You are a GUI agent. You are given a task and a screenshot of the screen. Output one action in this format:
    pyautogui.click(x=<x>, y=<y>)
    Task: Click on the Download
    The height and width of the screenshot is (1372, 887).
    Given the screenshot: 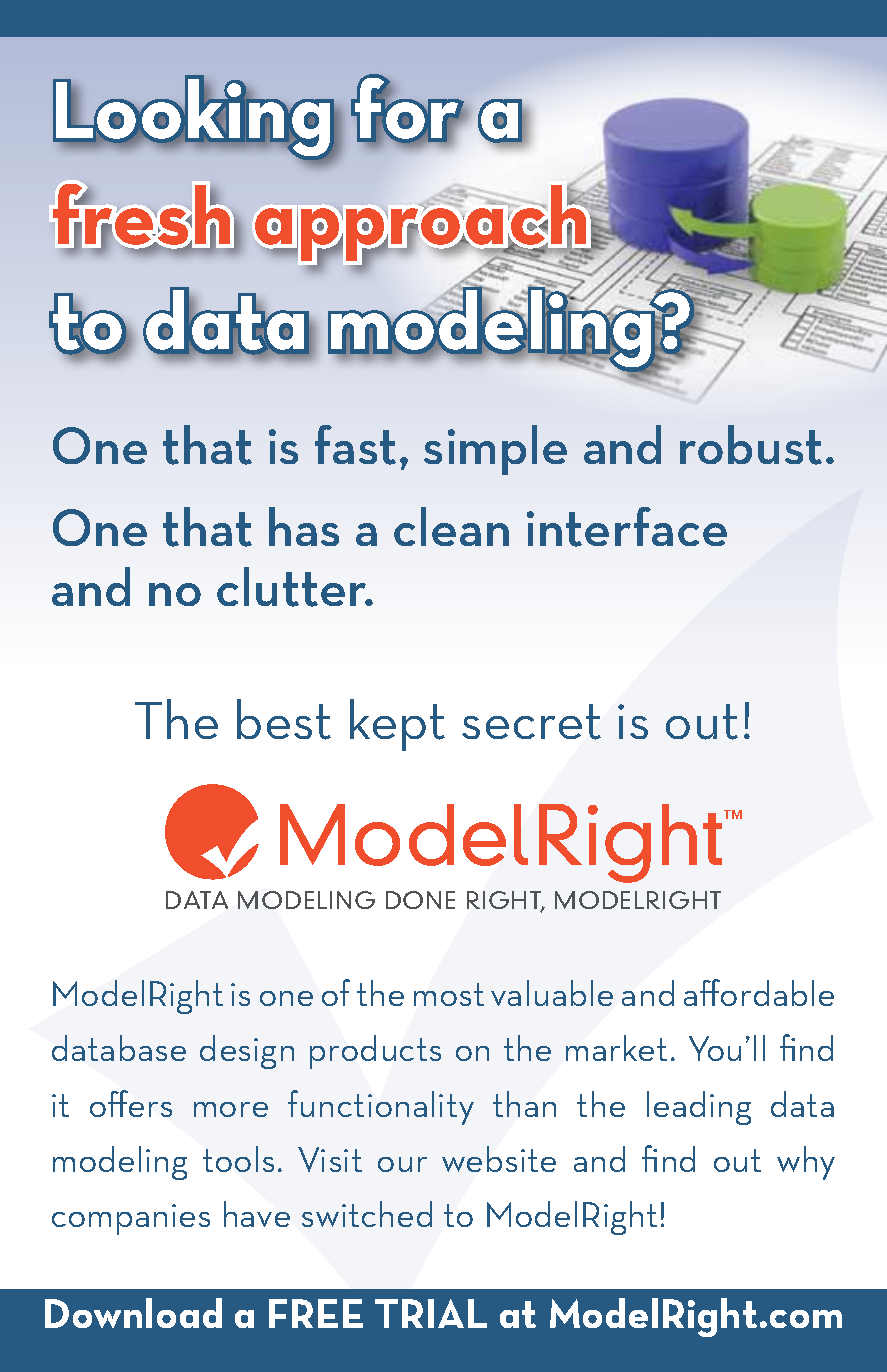 What is the action you would take?
    pyautogui.click(x=133, y=1313)
